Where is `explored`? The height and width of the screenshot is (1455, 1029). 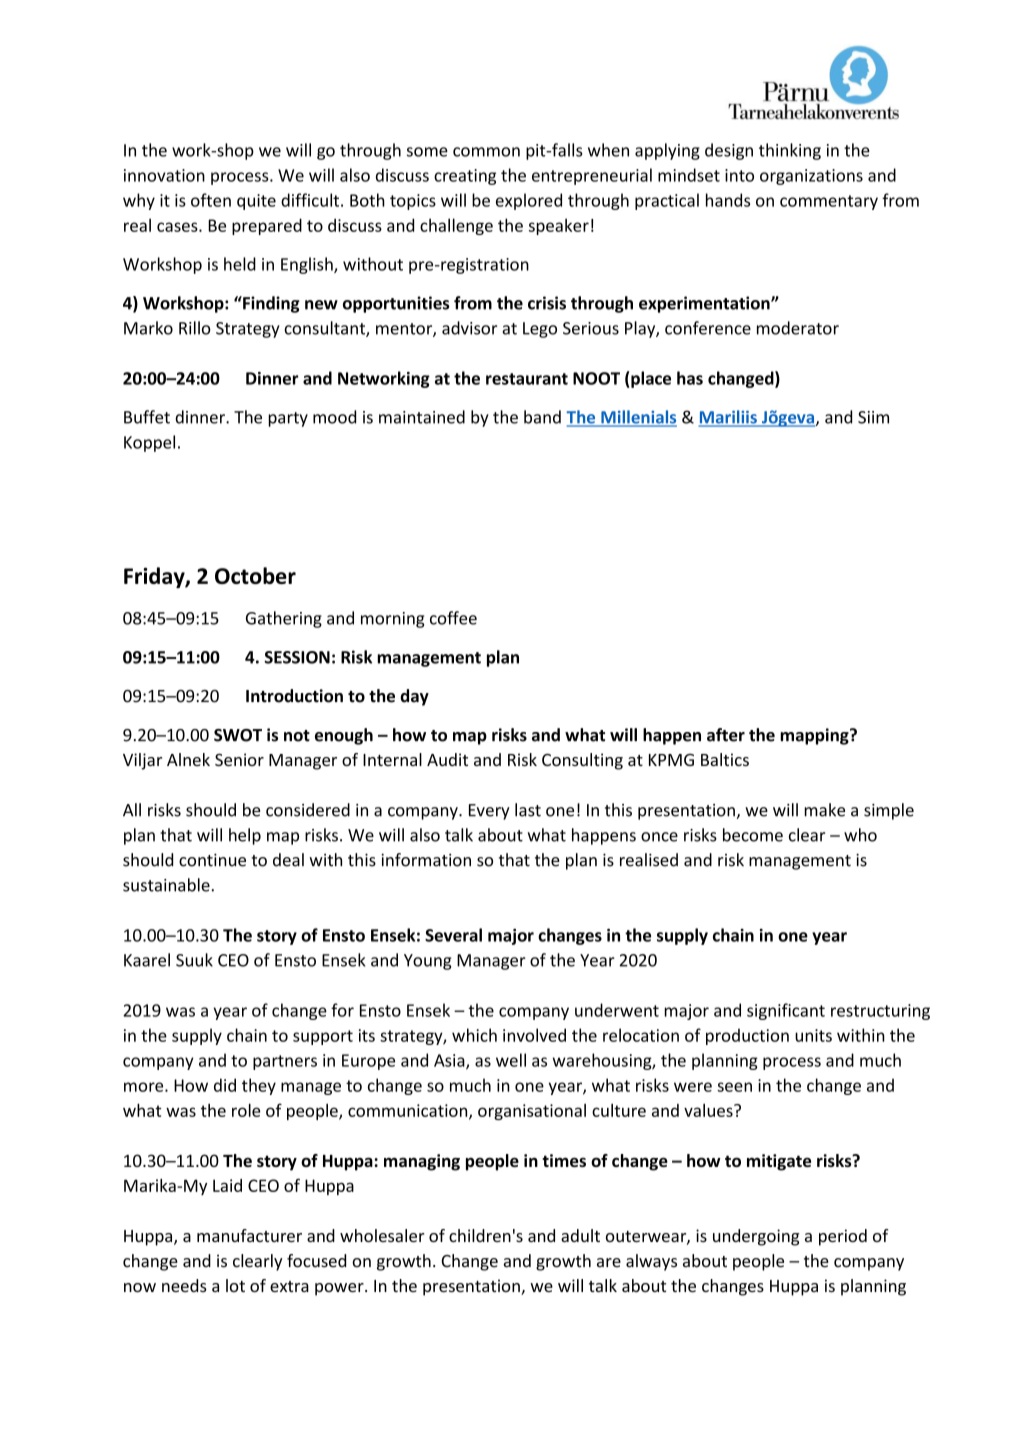 explored is located at coordinates (529, 201).
